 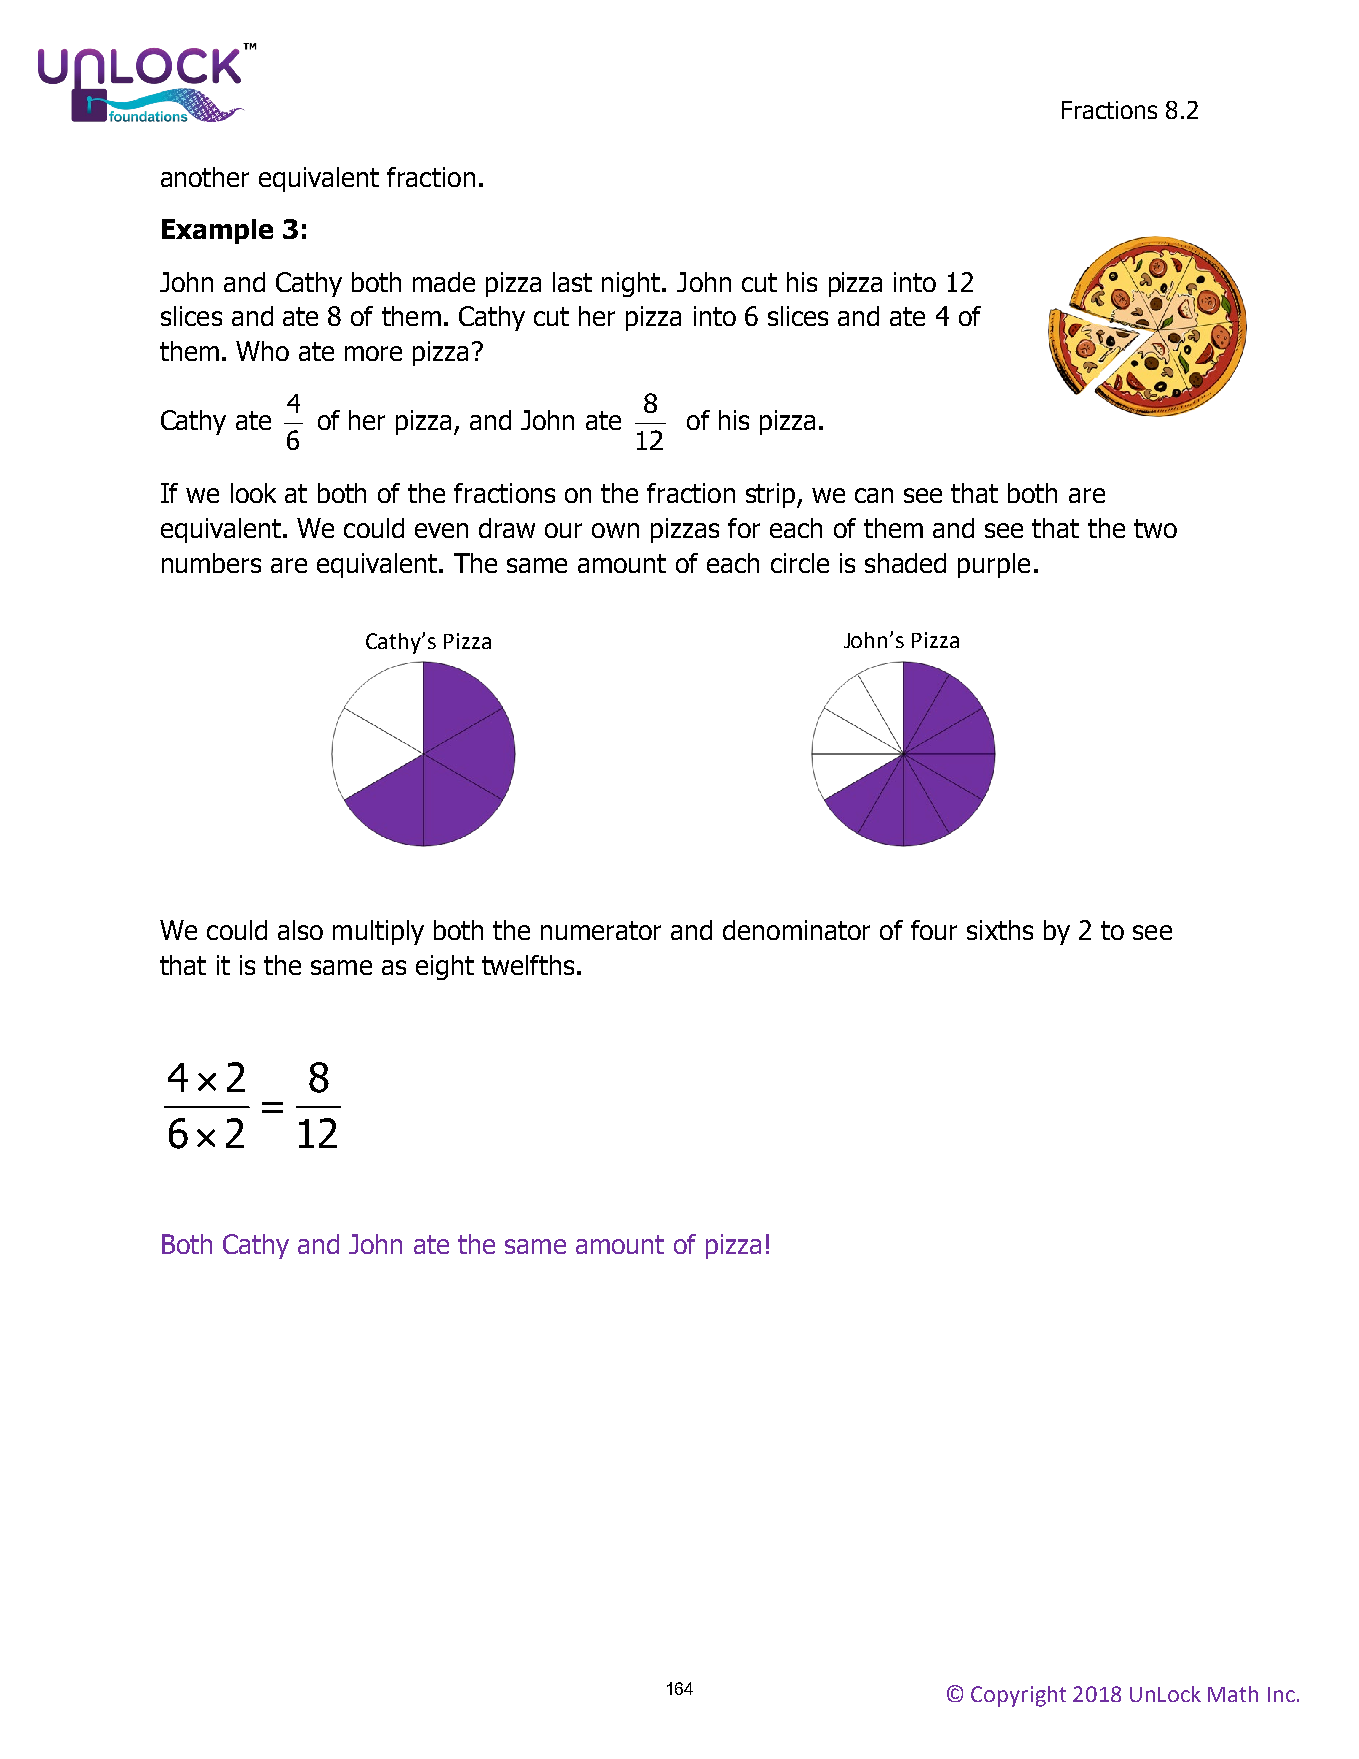 I want to click on sixths, so click(x=1000, y=930).
